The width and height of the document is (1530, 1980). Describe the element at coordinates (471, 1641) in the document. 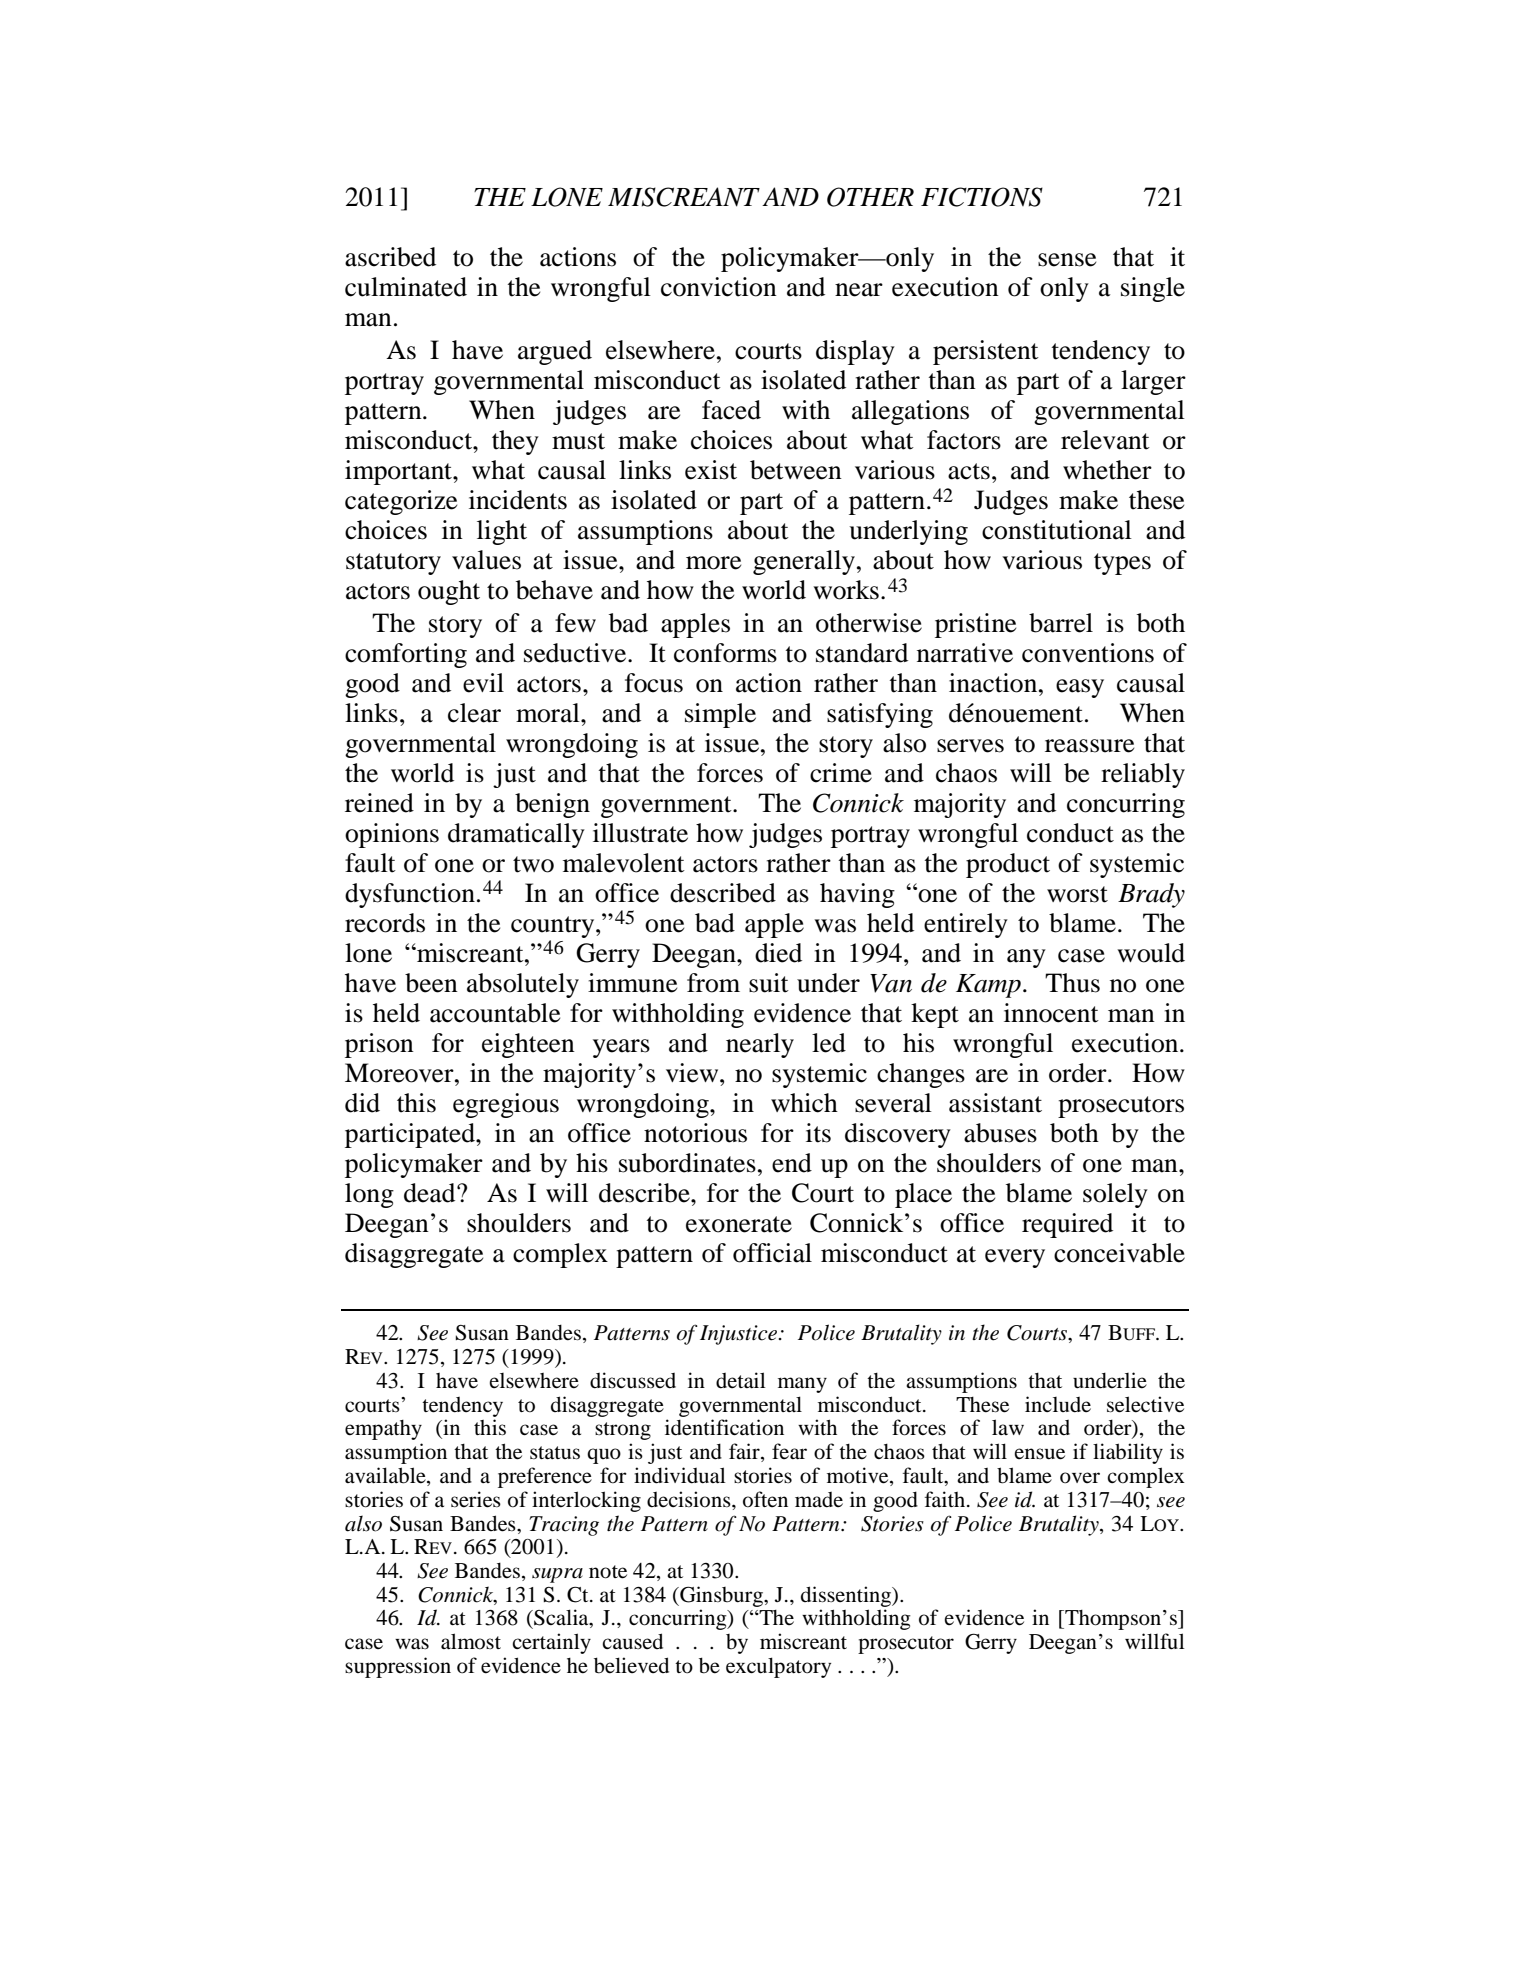

I see `almost` at that location.
